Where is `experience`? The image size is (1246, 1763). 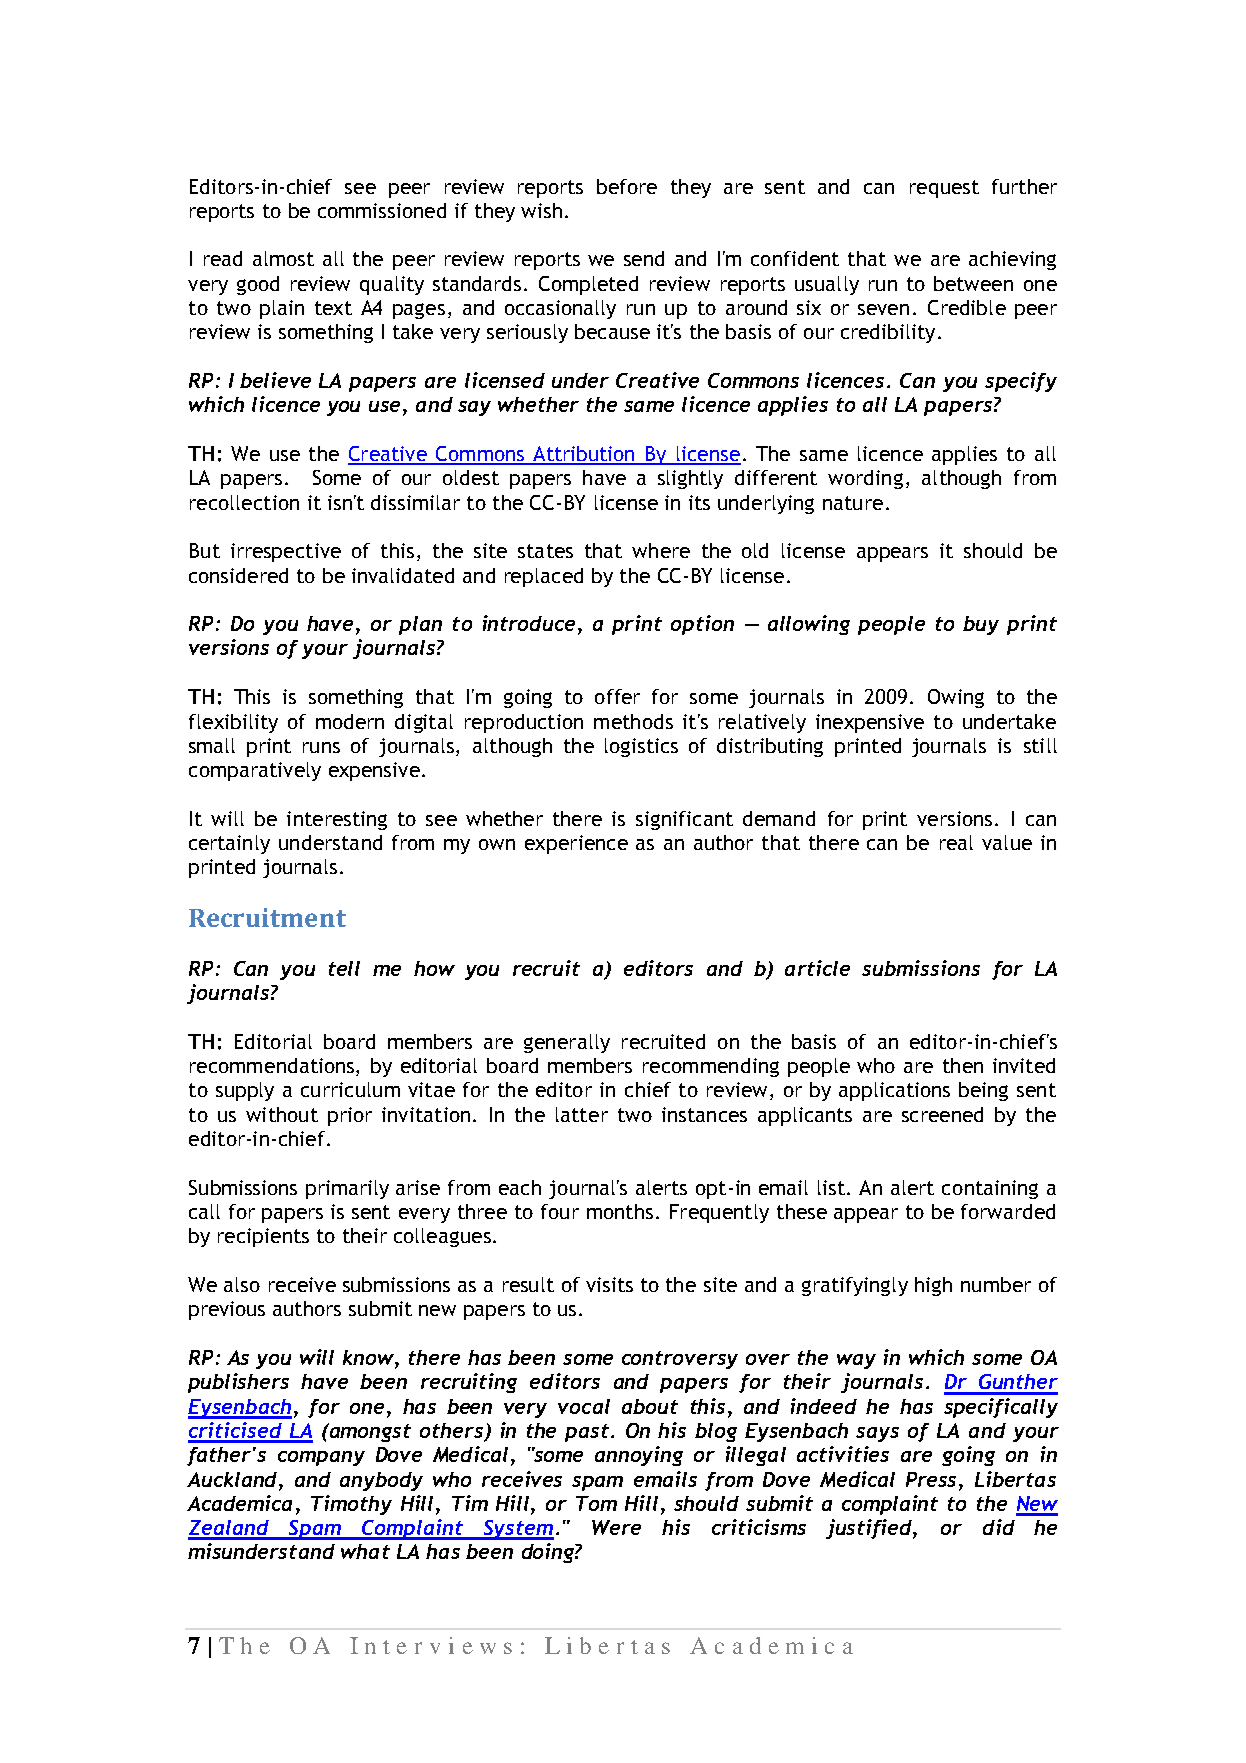
experience is located at coordinates (576, 844).
